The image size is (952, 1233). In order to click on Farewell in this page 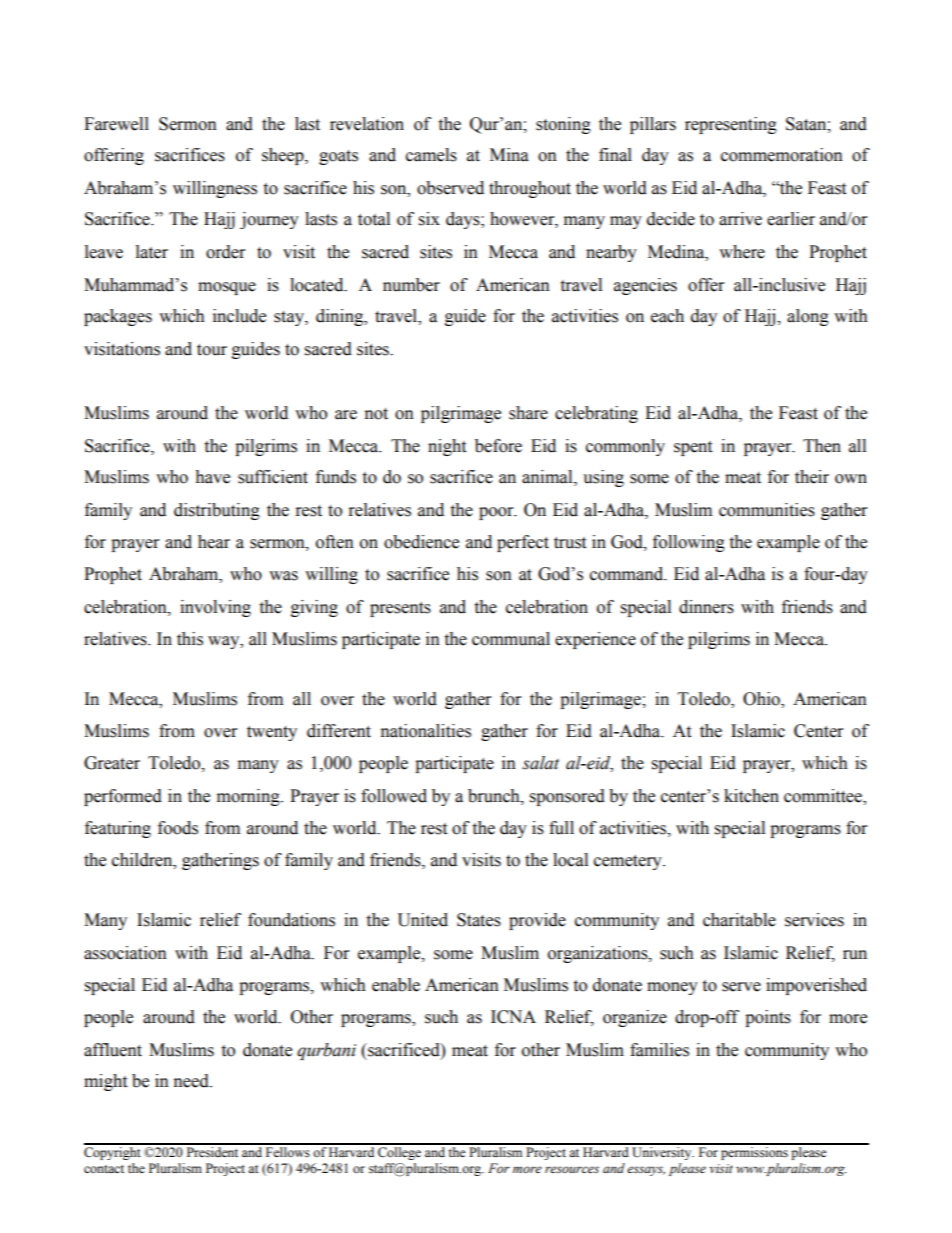, I will do `click(116, 124)`.
